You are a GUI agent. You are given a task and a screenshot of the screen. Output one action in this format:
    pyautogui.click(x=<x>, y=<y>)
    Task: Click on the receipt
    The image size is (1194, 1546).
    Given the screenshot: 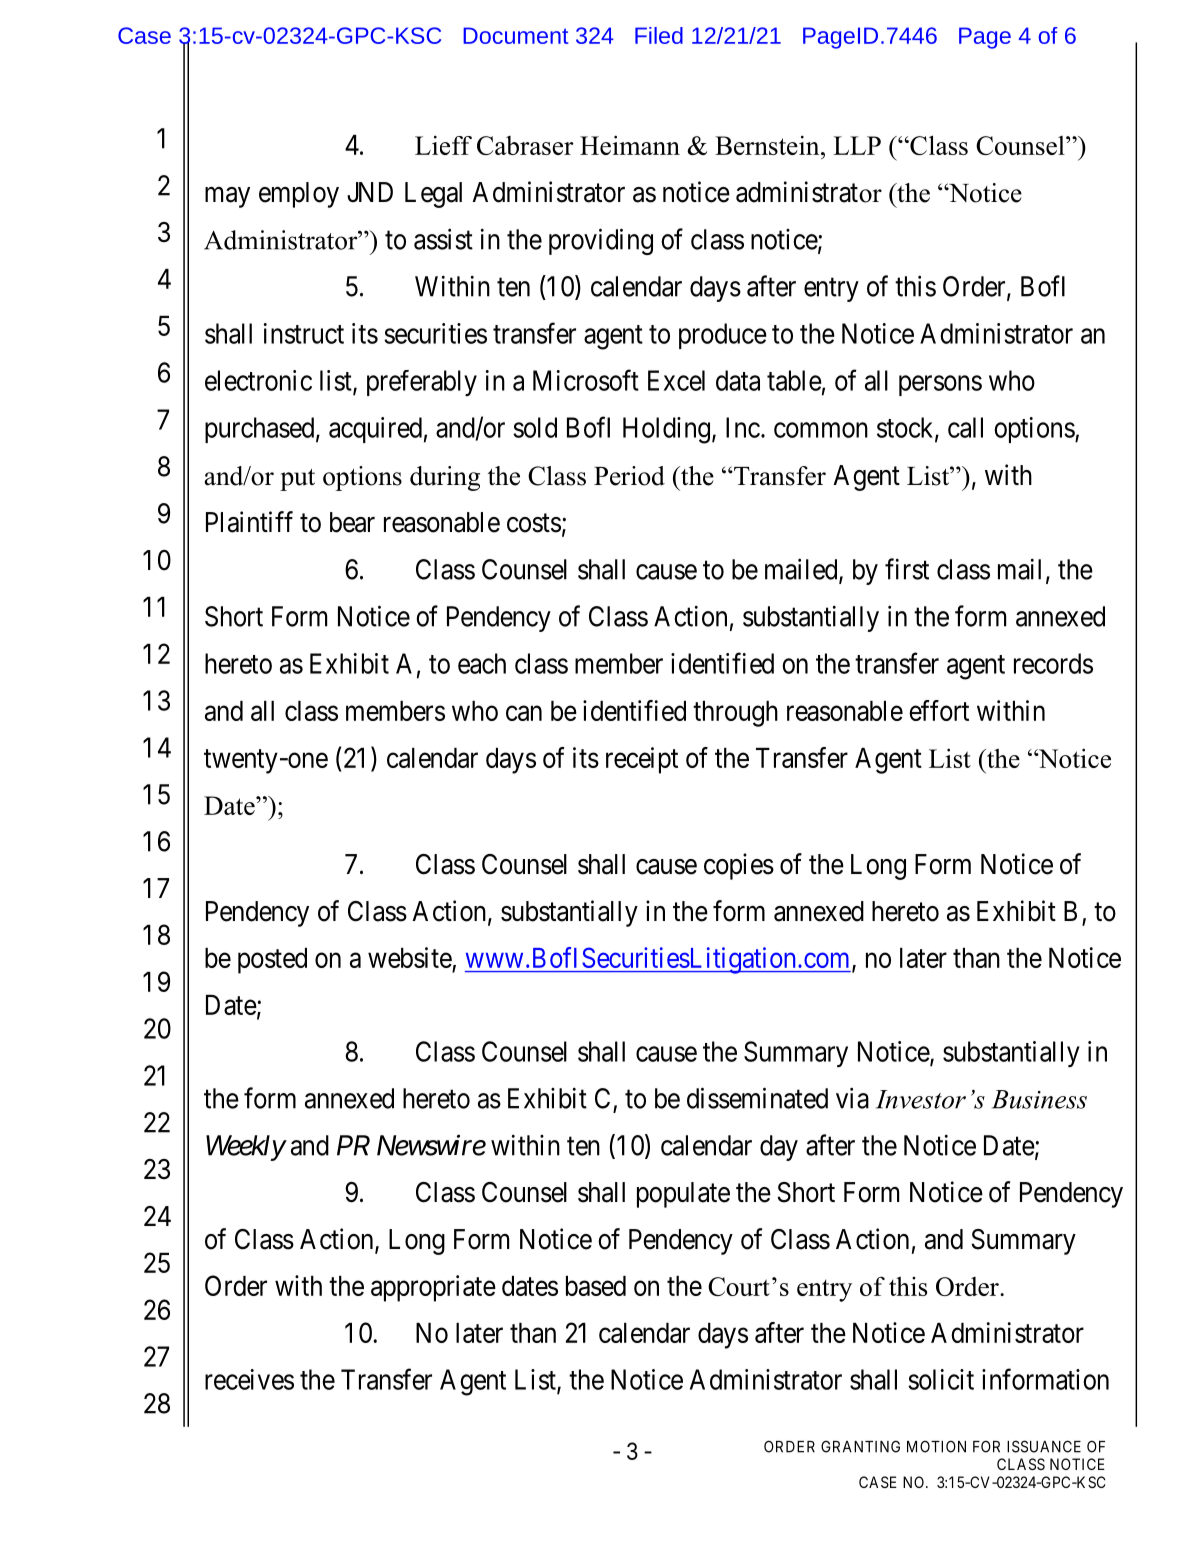 What is the action you would take?
    pyautogui.click(x=642, y=760)
